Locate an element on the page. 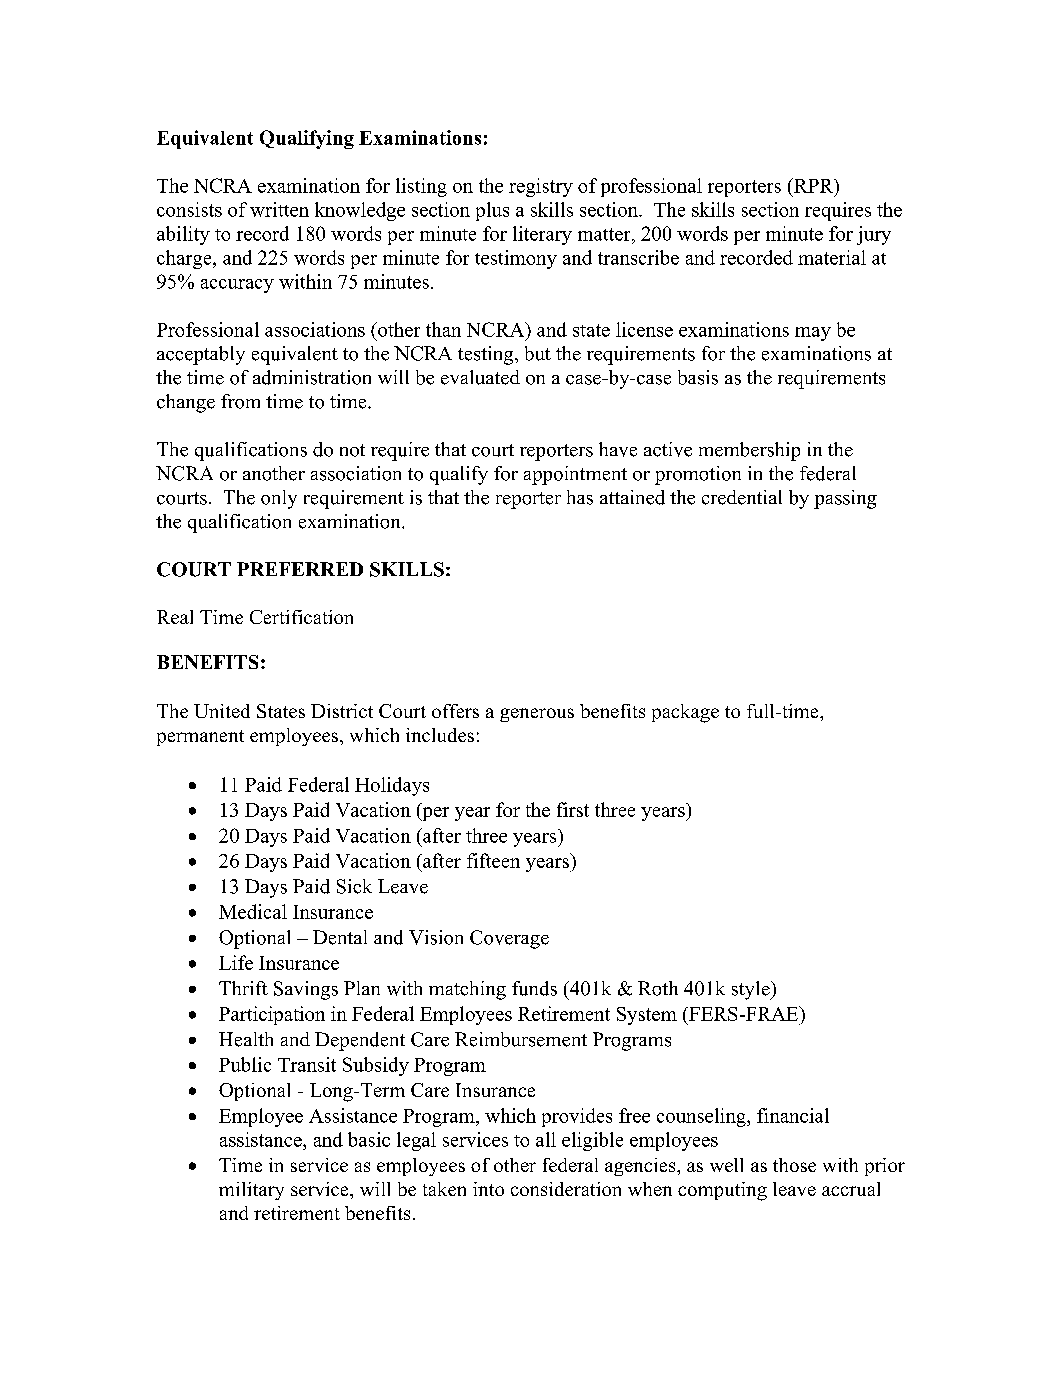  military is located at coordinates (251, 1191).
